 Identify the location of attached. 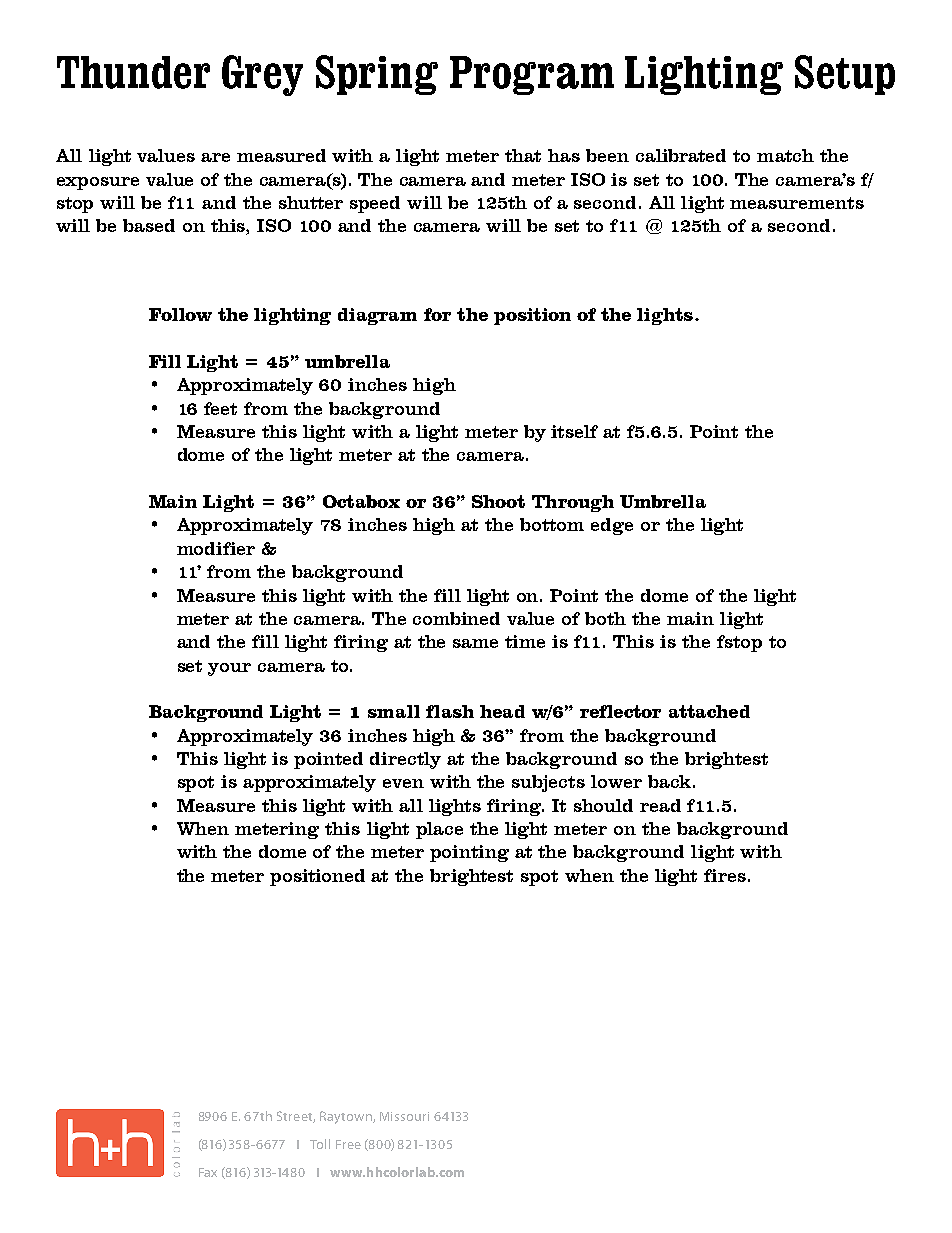
(709, 711).
